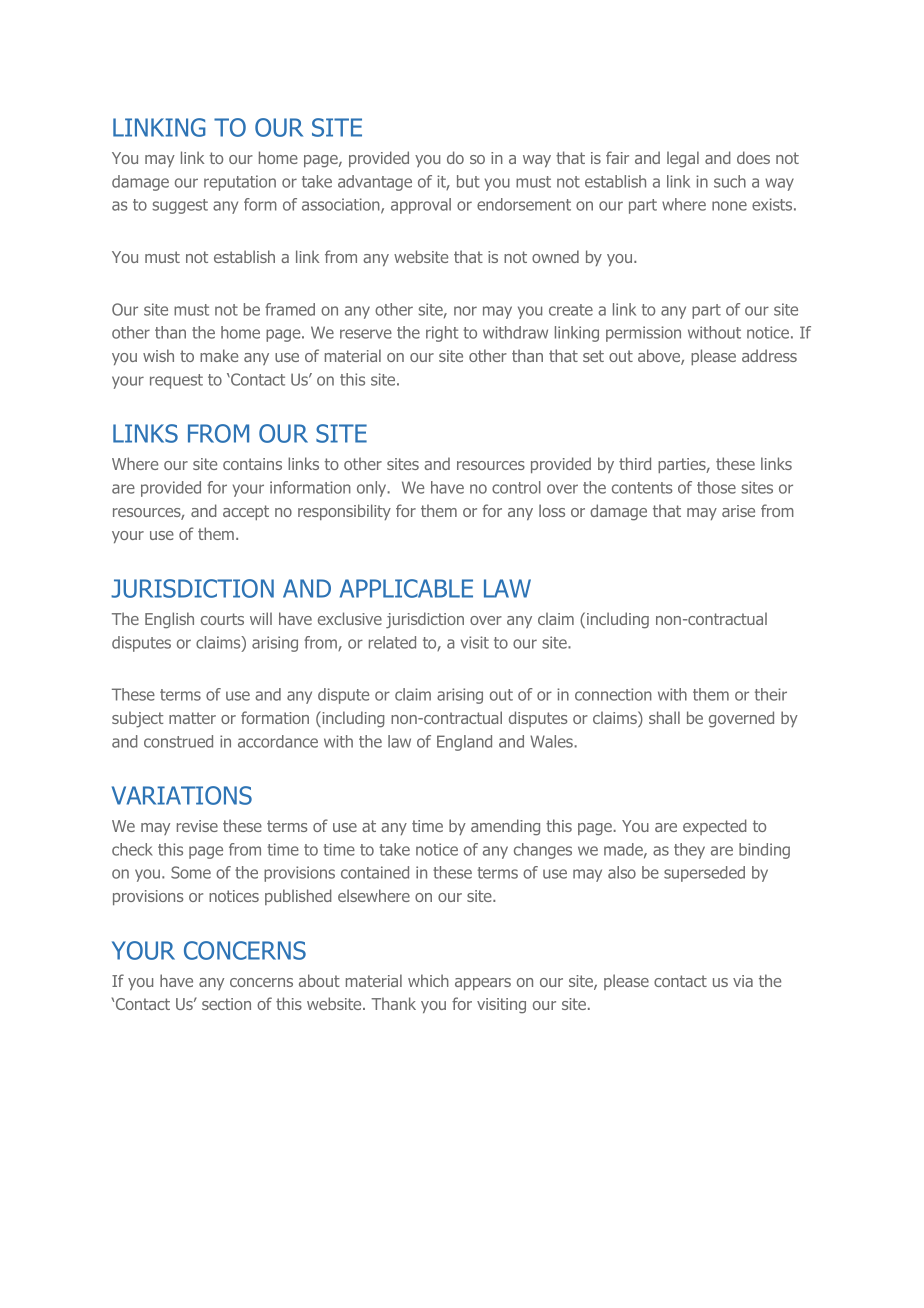 The width and height of the screenshot is (924, 1308). Describe the element at coordinates (743, 981) in the screenshot. I see `via` at that location.
